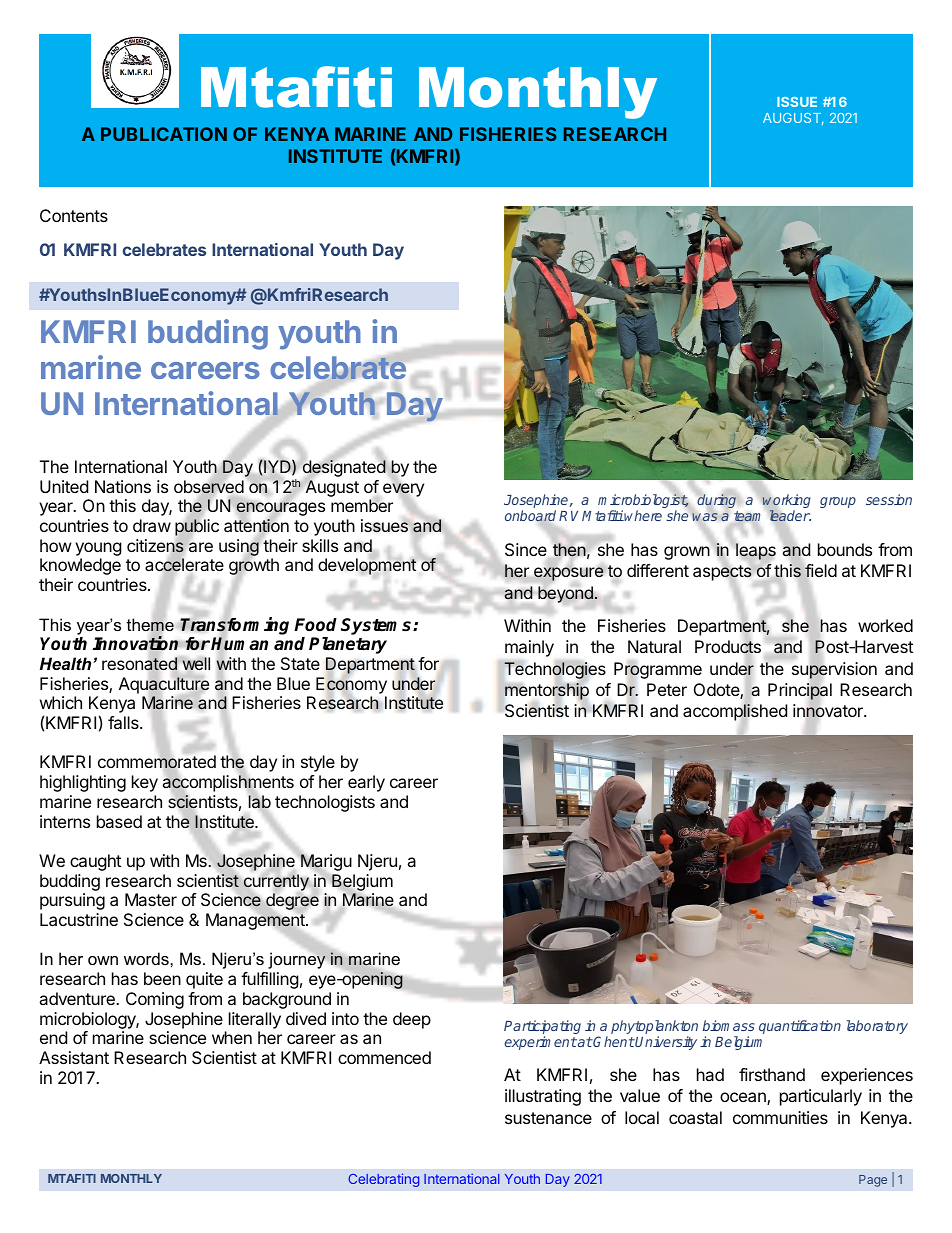 Image resolution: width=952 pixels, height=1233 pixels. I want to click on sustenance, so click(548, 1118).
